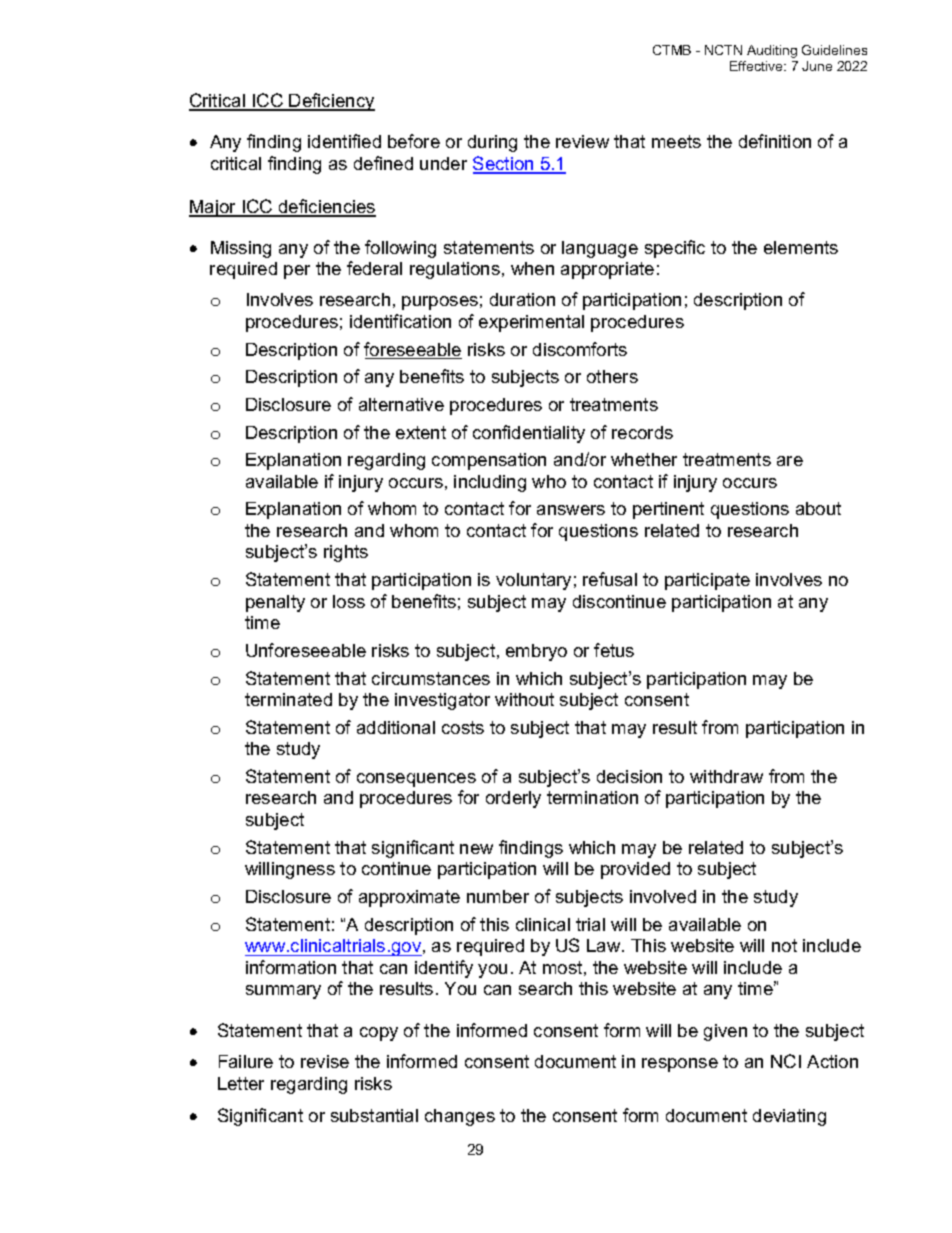 This document has width=952, height=1233. What do you see at coordinates (492, 143) in the document?
I see `during` at bounding box center [492, 143].
